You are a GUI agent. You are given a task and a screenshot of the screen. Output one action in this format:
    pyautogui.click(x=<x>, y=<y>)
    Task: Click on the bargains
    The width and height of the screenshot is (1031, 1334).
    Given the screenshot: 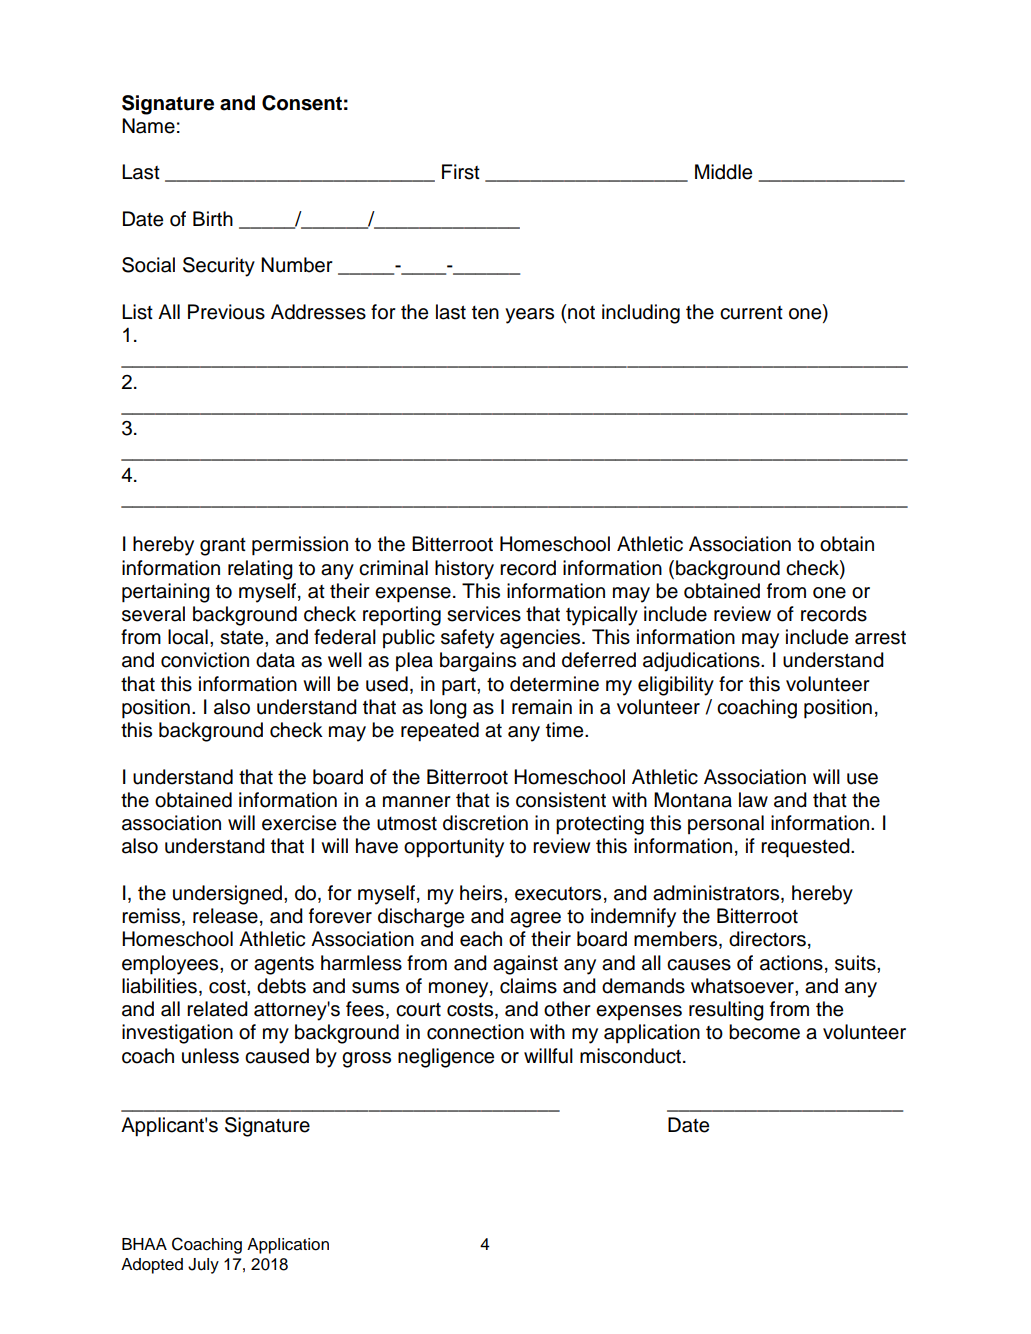 What is the action you would take?
    pyautogui.click(x=478, y=662)
